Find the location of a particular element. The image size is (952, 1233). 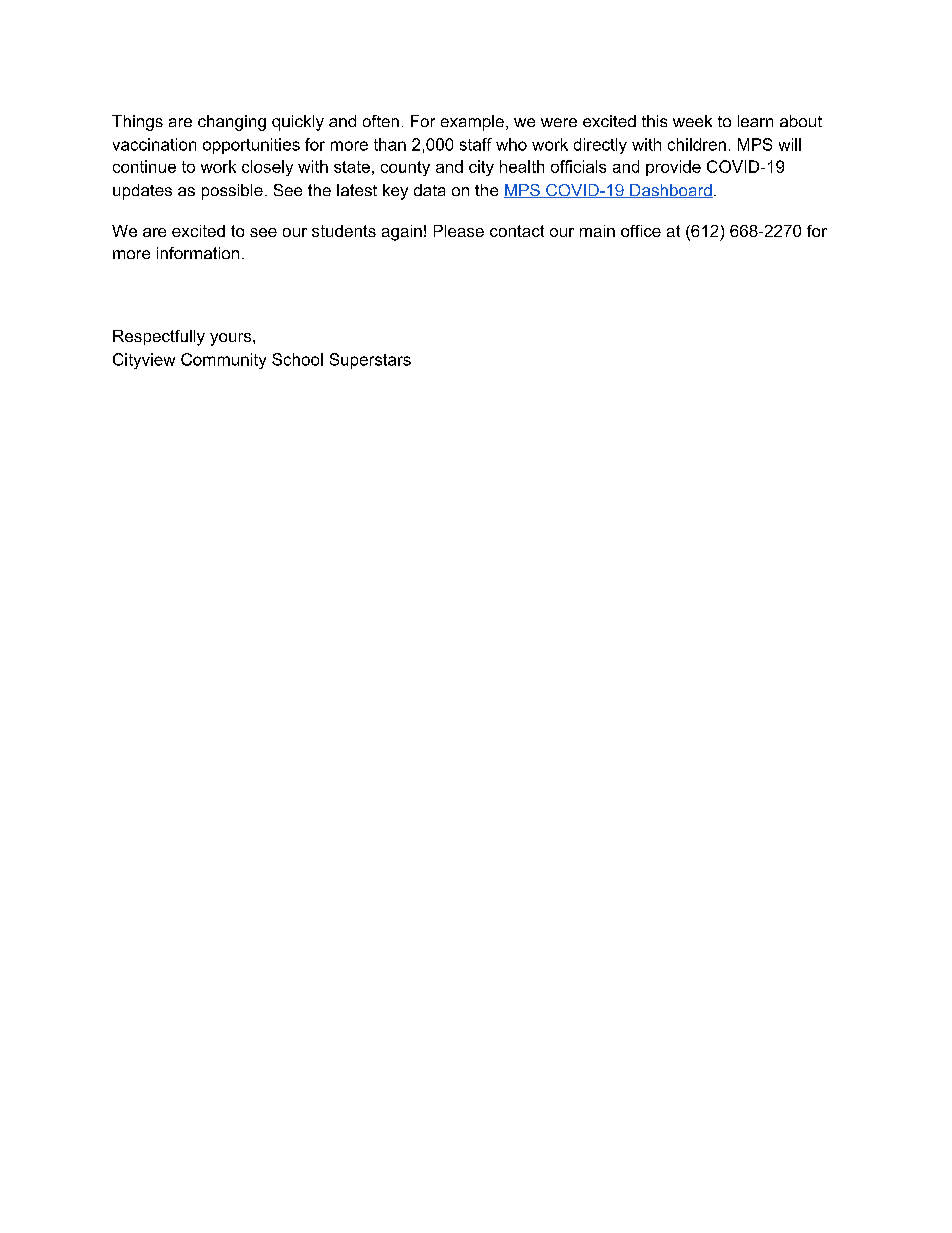

Dashboard is located at coordinates (670, 191).
